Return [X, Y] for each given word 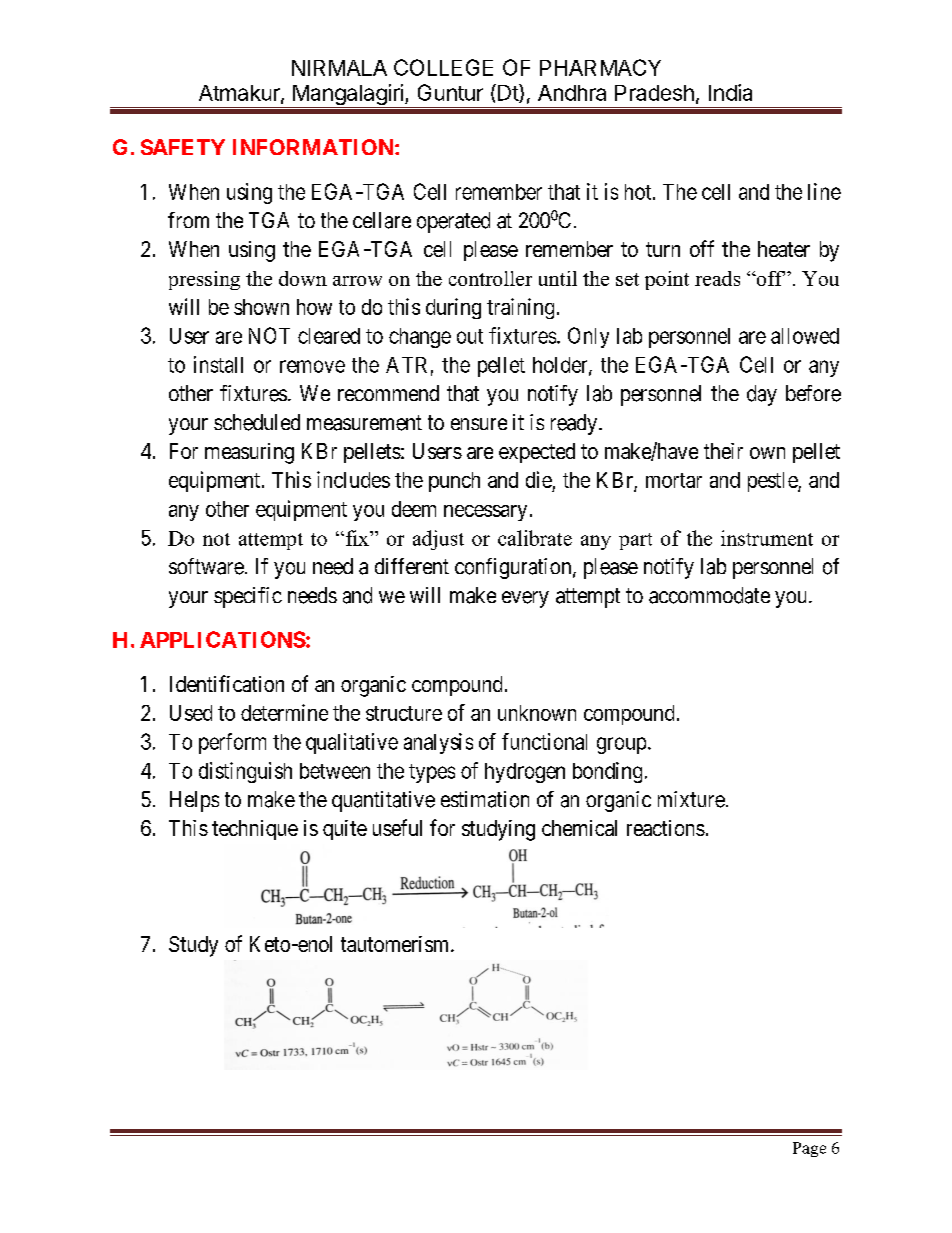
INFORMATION [314, 147]
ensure [479, 424]
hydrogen [525, 773]
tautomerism [396, 944]
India [730, 92]
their [723, 451]
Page [809, 1149]
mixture [691, 799]
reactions [666, 828]
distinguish [245, 772]
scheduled [257, 422]
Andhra [572, 93]
